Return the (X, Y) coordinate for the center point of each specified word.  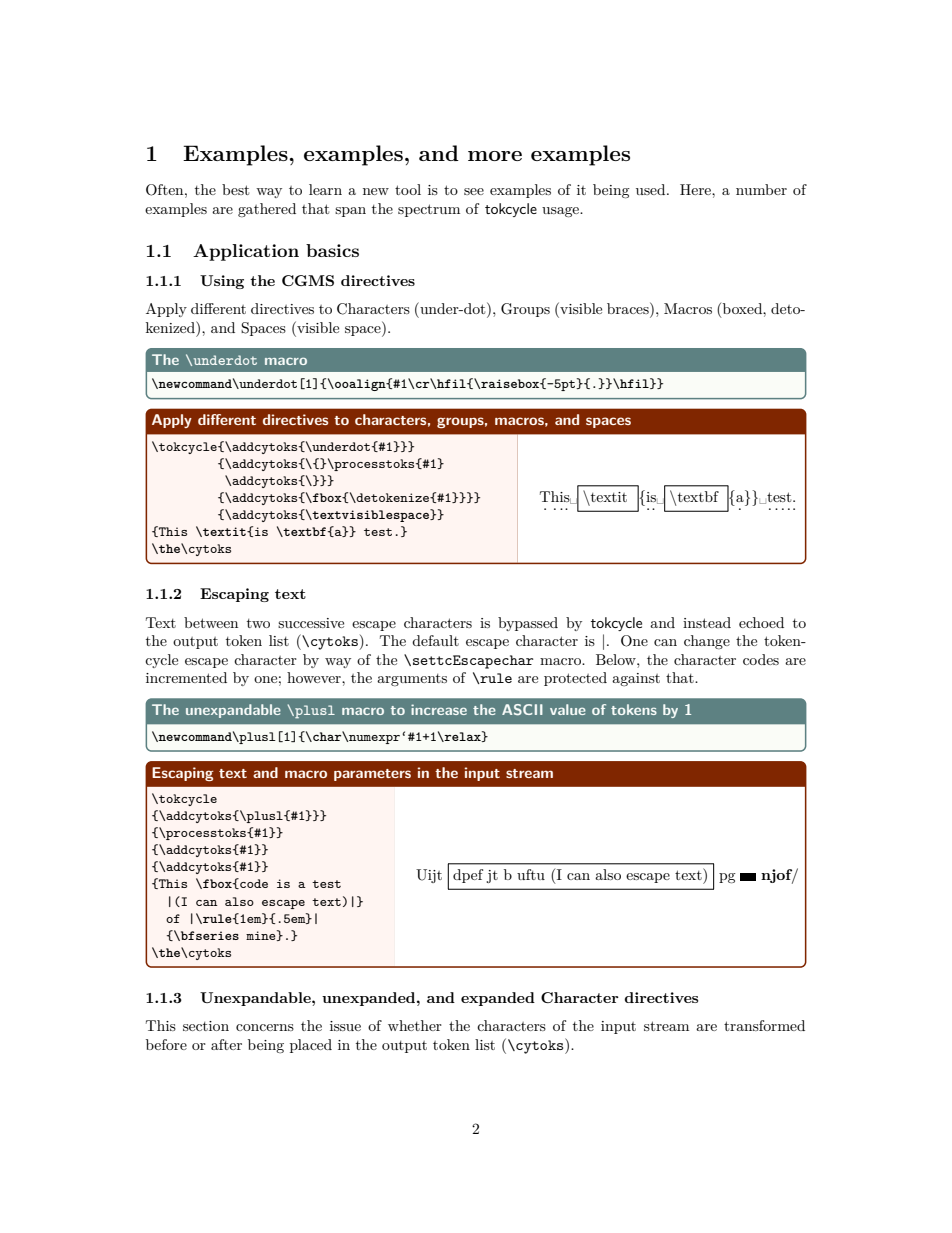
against (636, 679)
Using (222, 282)
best (235, 189)
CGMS (308, 280)
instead (707, 622)
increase (439, 709)
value (568, 709)
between (211, 622)
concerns (265, 1027)
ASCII (522, 709)
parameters (372, 775)
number (761, 189)
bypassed (528, 624)
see (474, 191)
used (652, 189)
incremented (186, 677)
